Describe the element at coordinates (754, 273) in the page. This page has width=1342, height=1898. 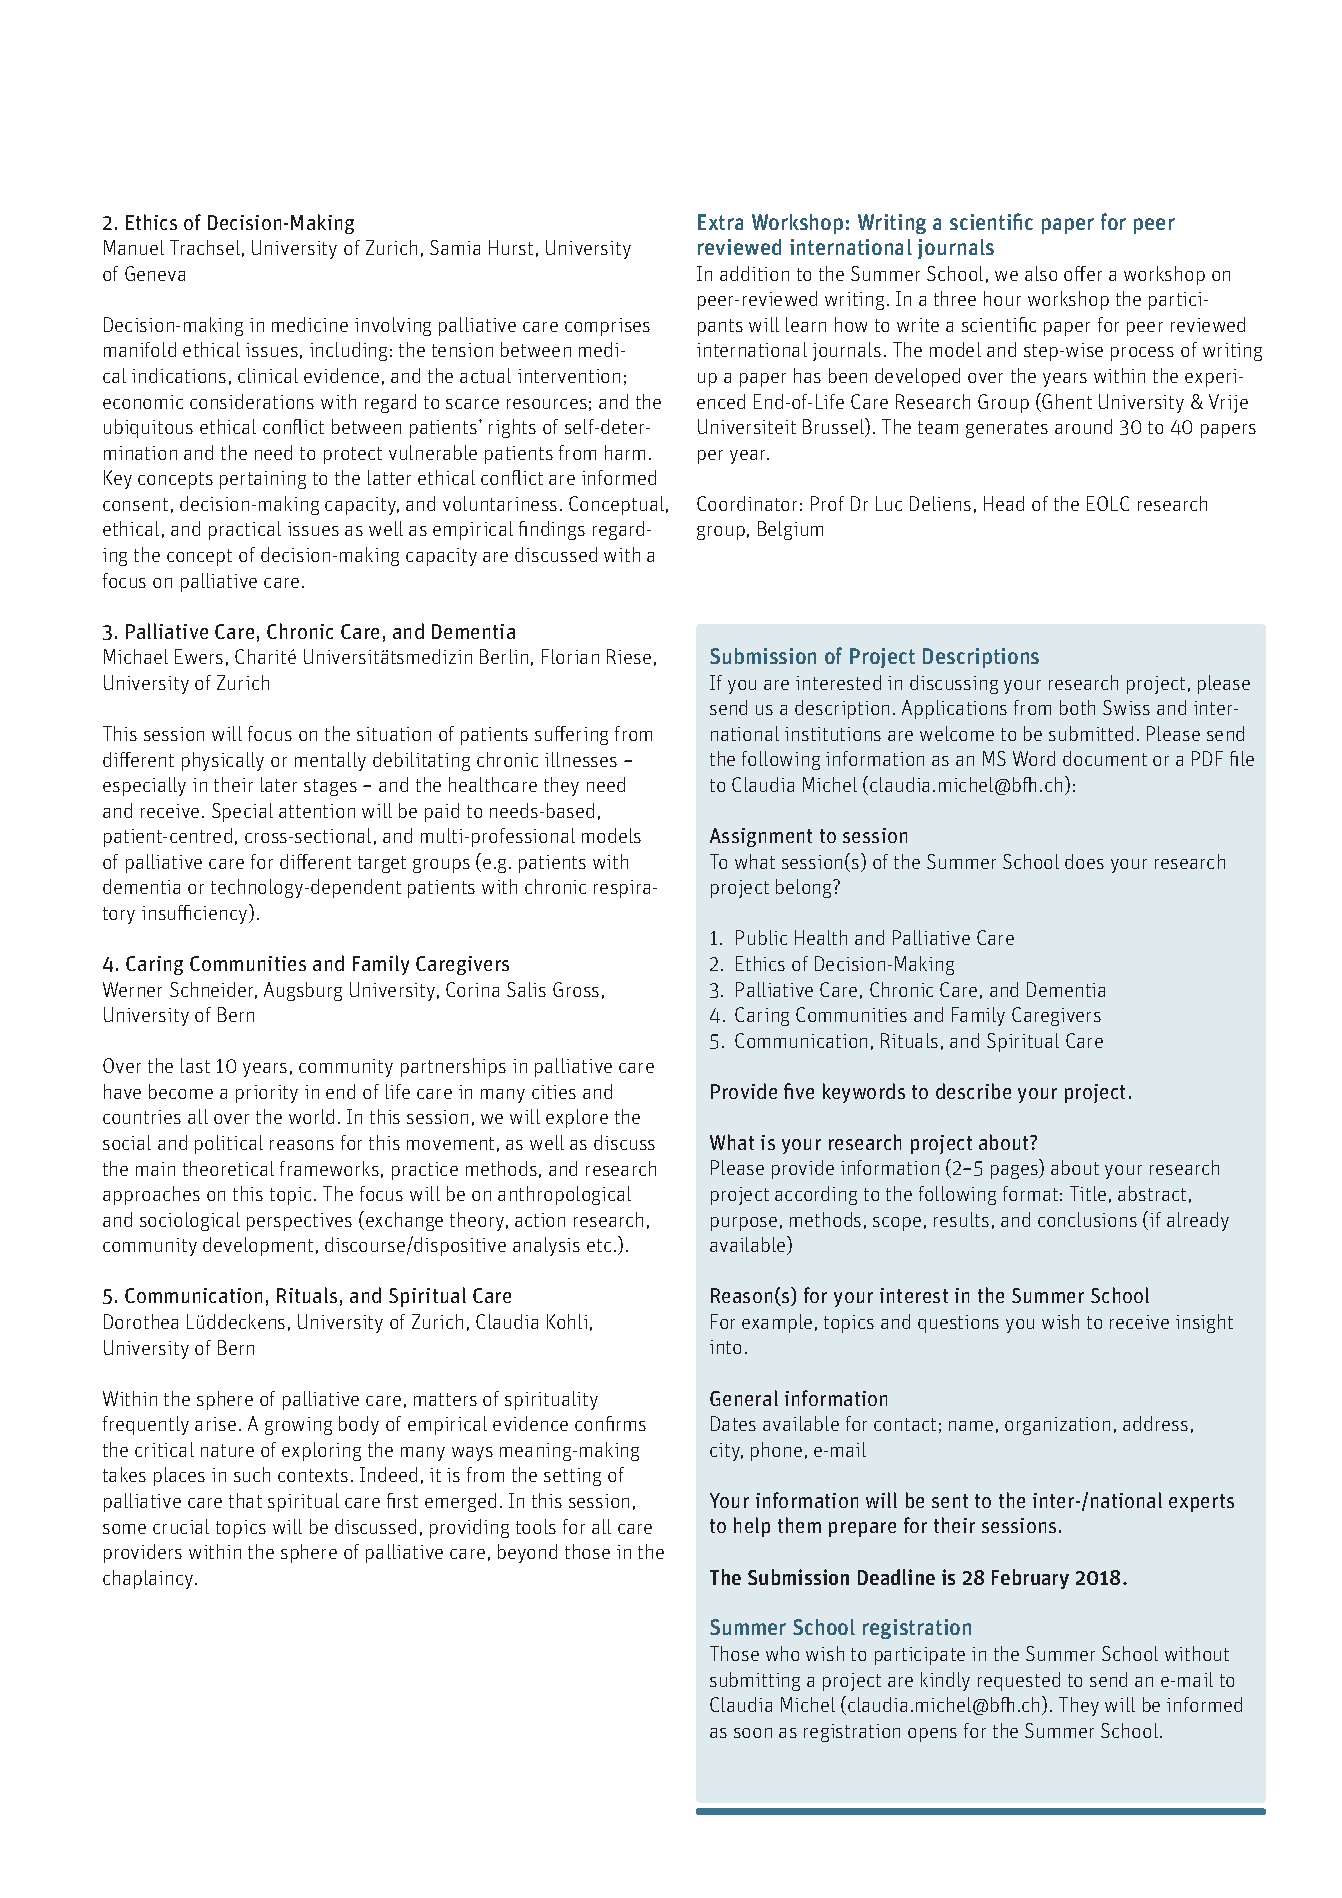
I see `addition` at that location.
